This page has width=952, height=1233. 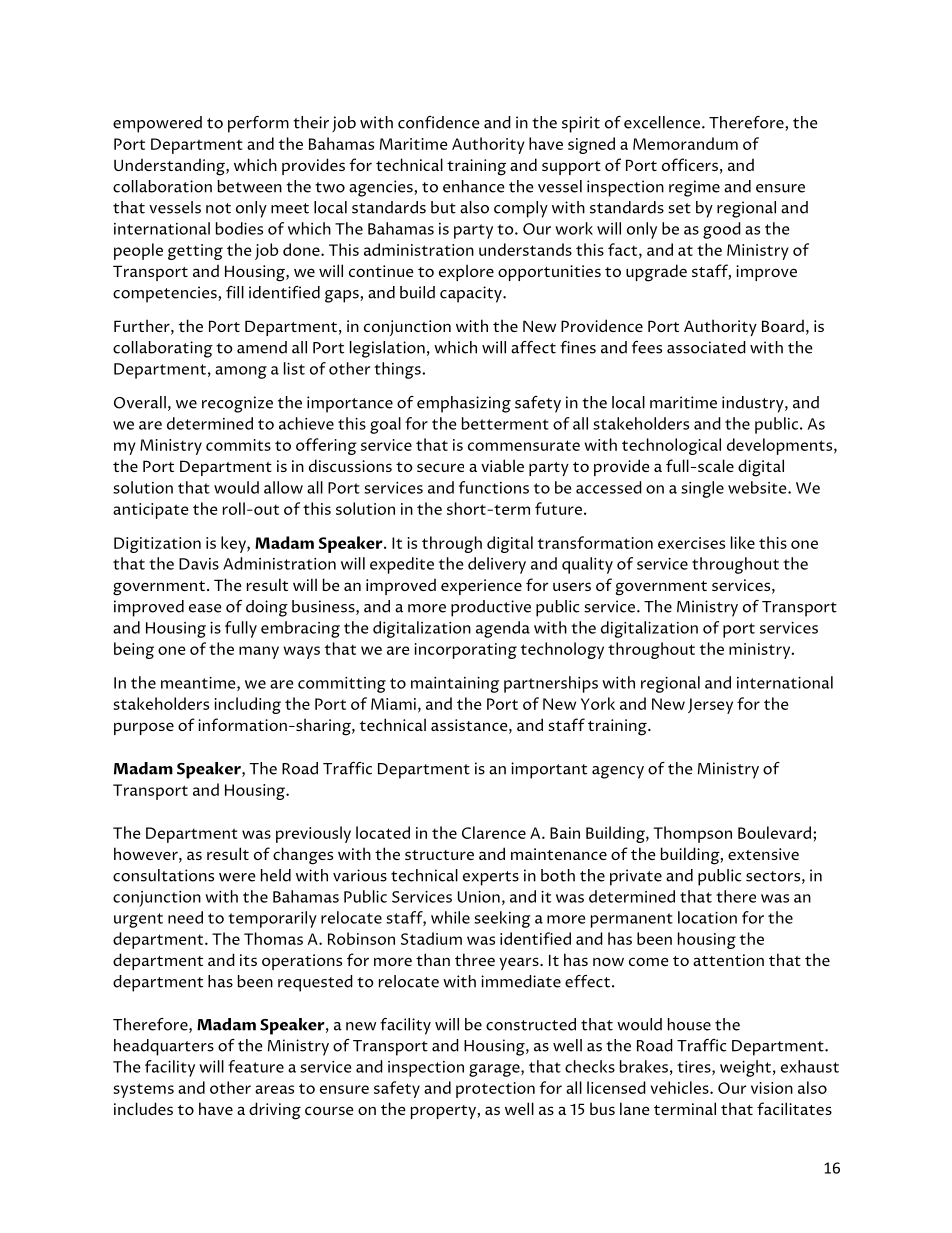 I want to click on like, so click(x=743, y=542).
